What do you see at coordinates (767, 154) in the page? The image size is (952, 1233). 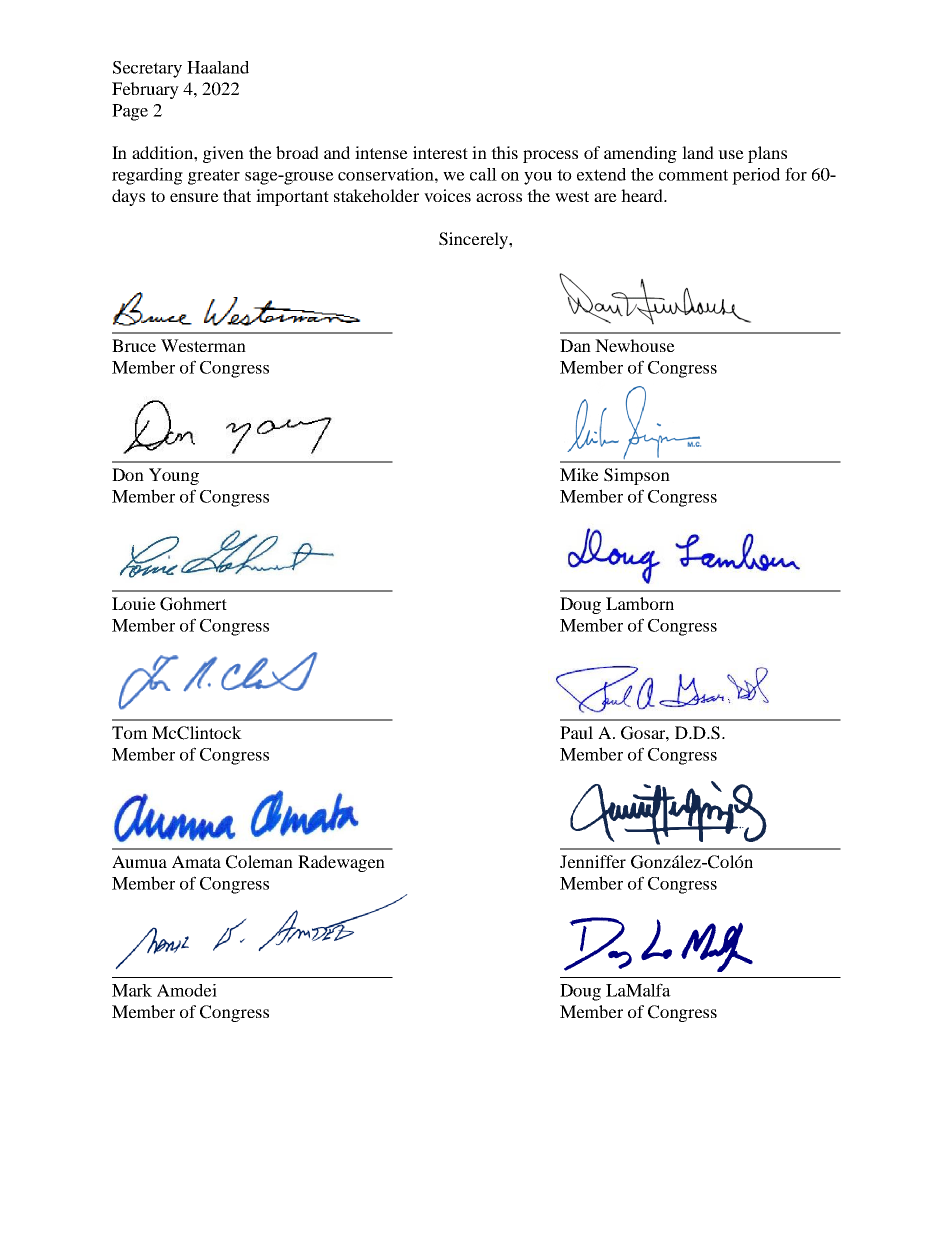 I see `plans` at bounding box center [767, 154].
